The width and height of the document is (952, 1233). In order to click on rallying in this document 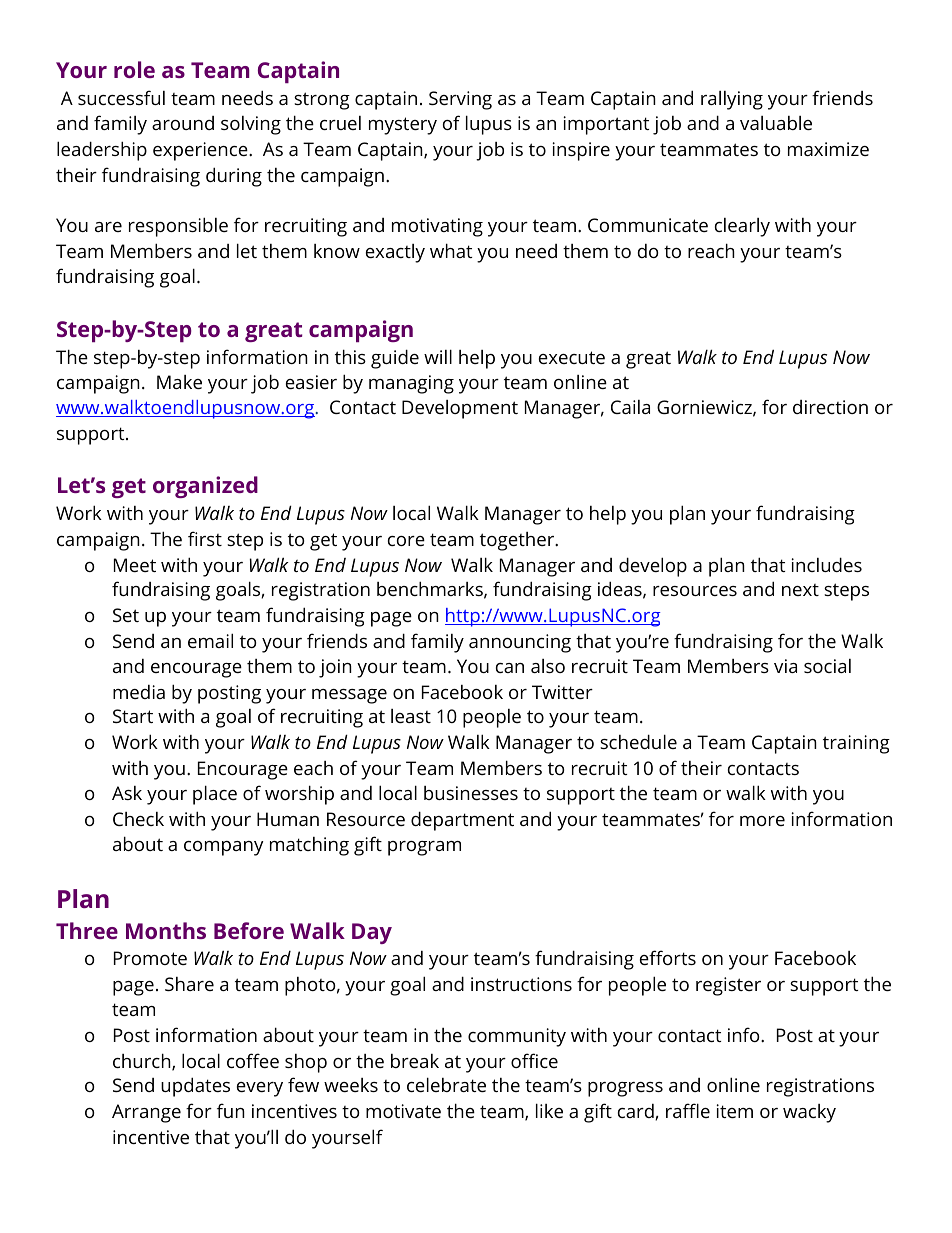, I will do `click(732, 100)`.
